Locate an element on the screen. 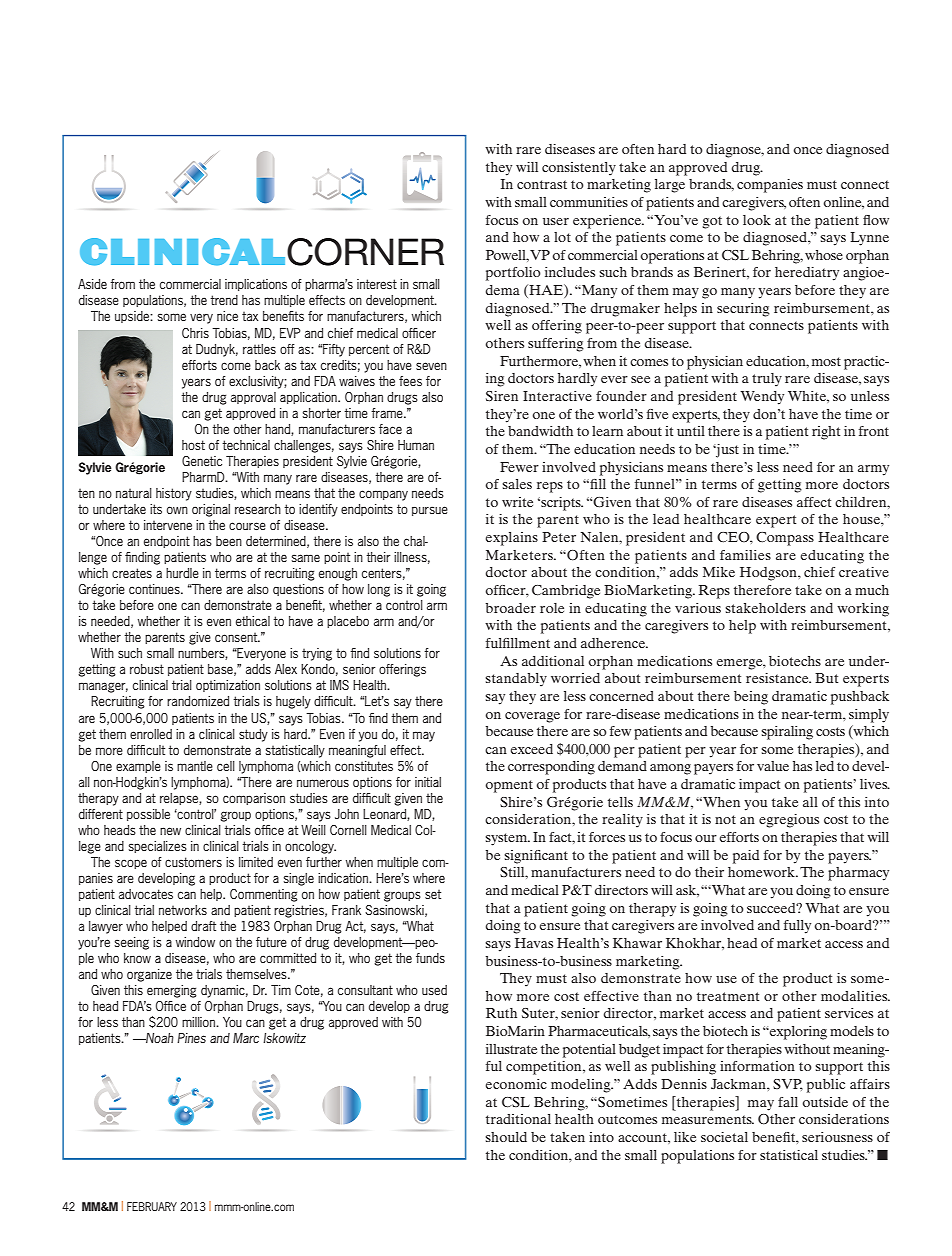 Image resolution: width=952 pixels, height=1256 pixels. FEBRUARY is located at coordinates (152, 1206).
